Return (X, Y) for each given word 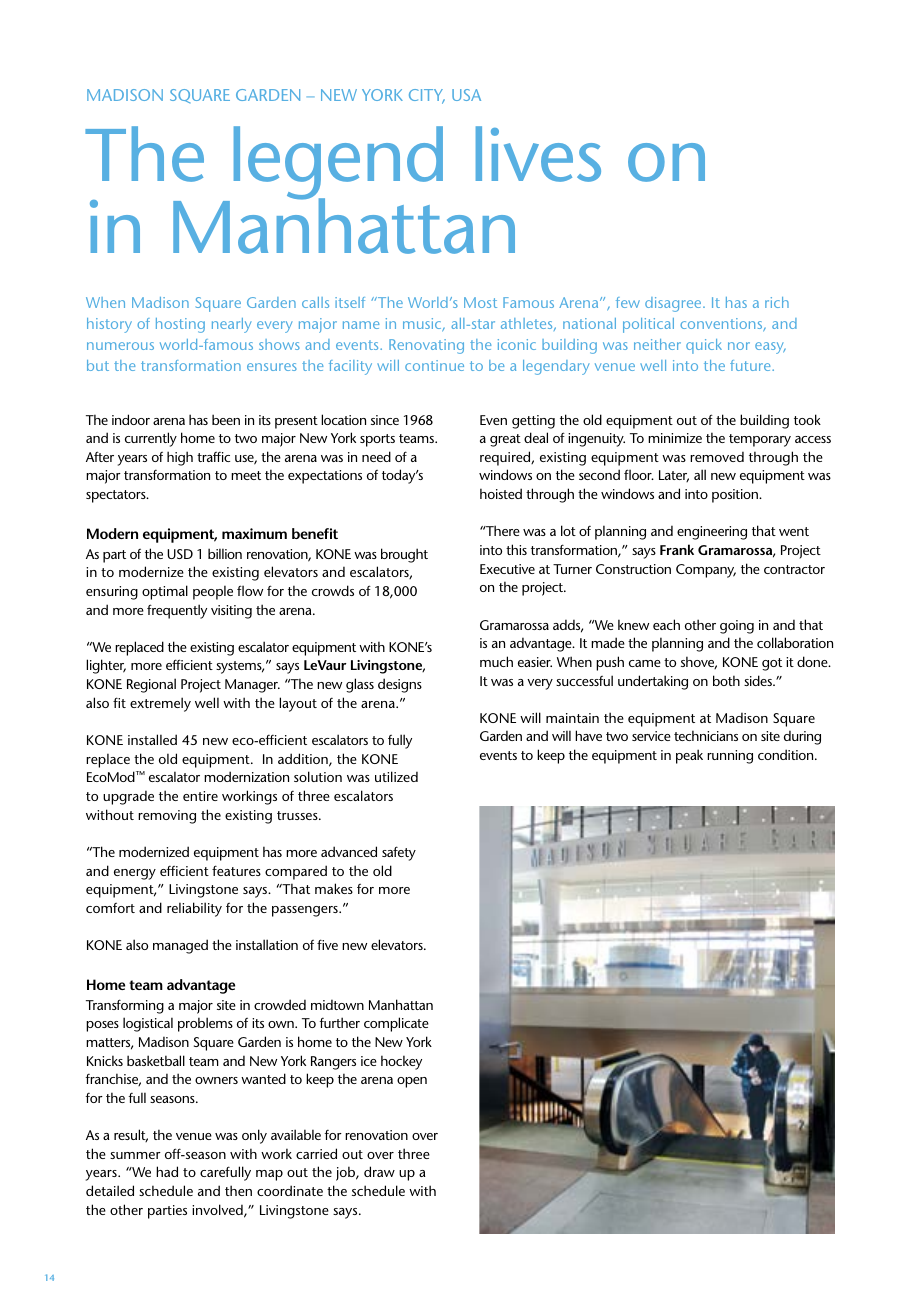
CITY (427, 96)
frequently (177, 611)
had (167, 1171)
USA (466, 95)
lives (538, 154)
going (737, 627)
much (496, 661)
